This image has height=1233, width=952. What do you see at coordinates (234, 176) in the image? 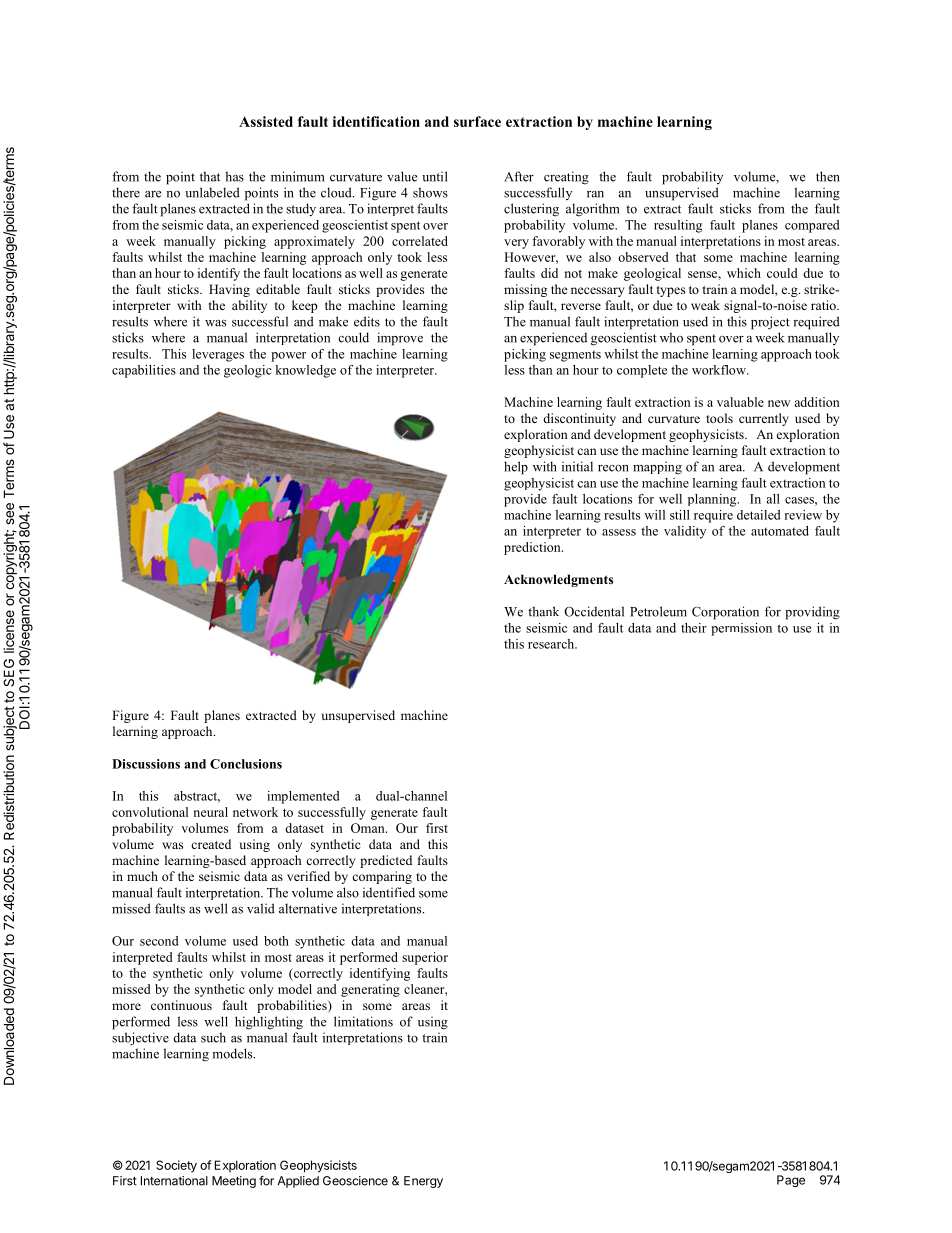
I see `has` at bounding box center [234, 176].
